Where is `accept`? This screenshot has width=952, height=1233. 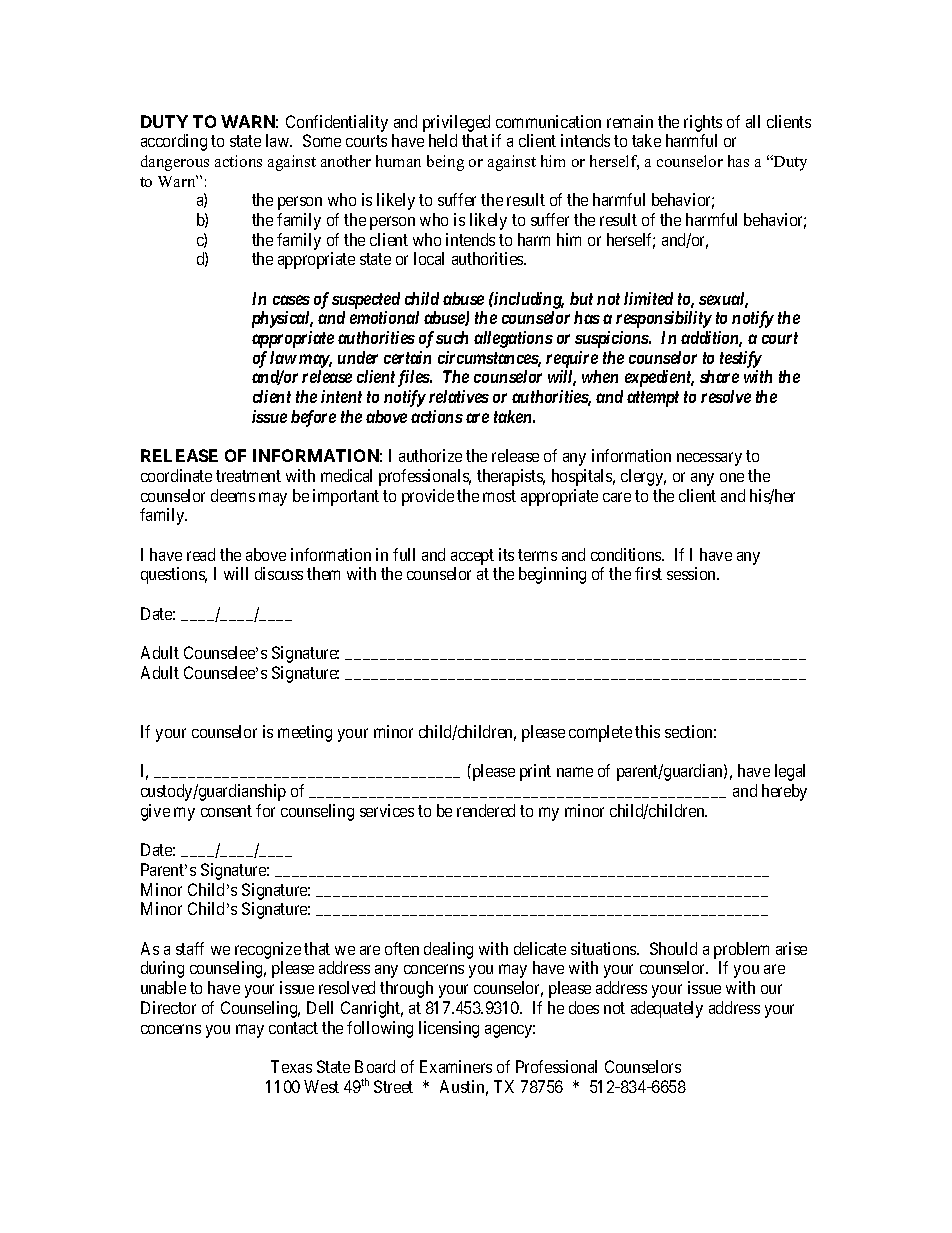
accept is located at coordinates (472, 557).
